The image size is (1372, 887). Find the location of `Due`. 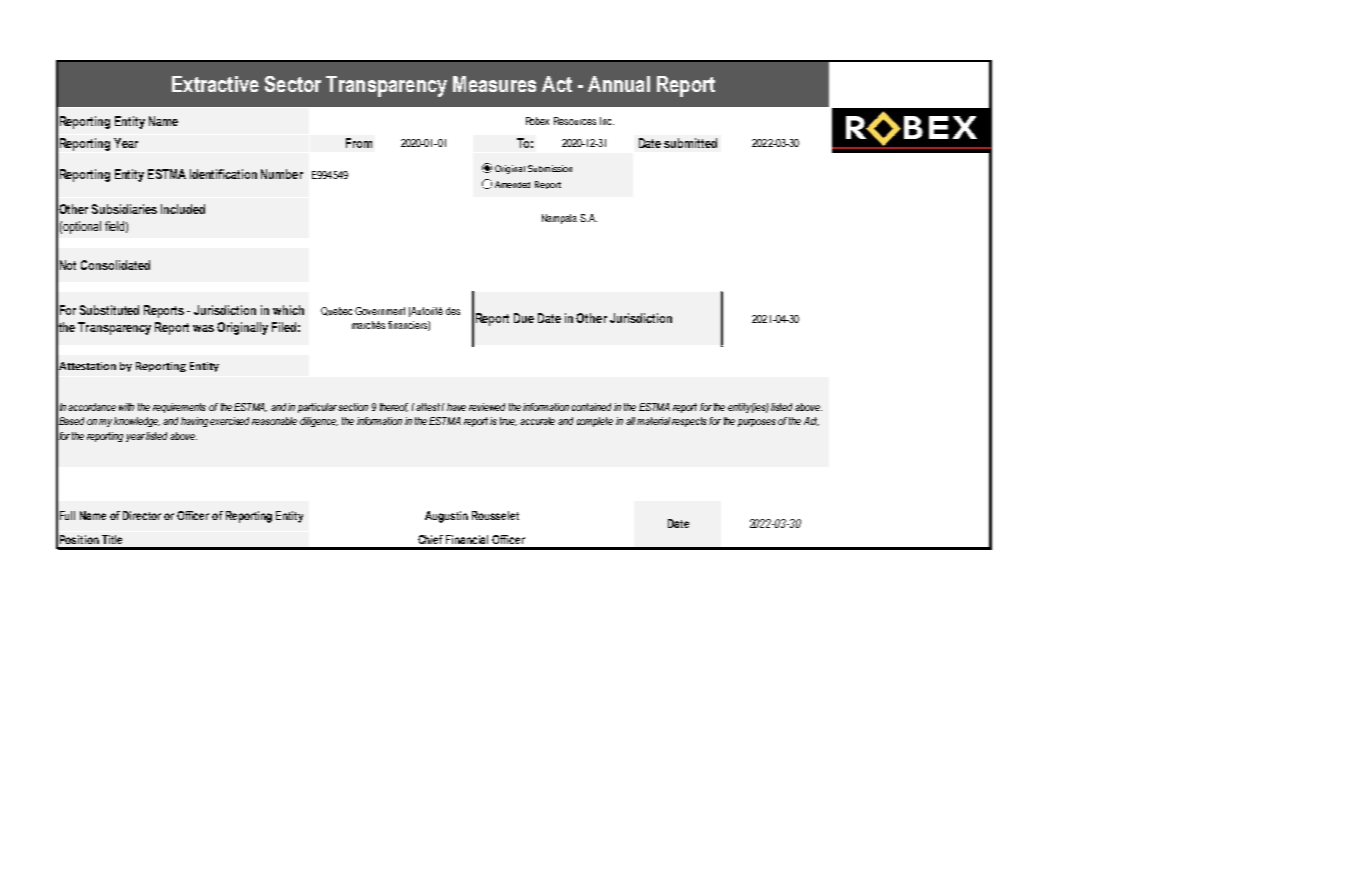

Due is located at coordinates (524, 318).
